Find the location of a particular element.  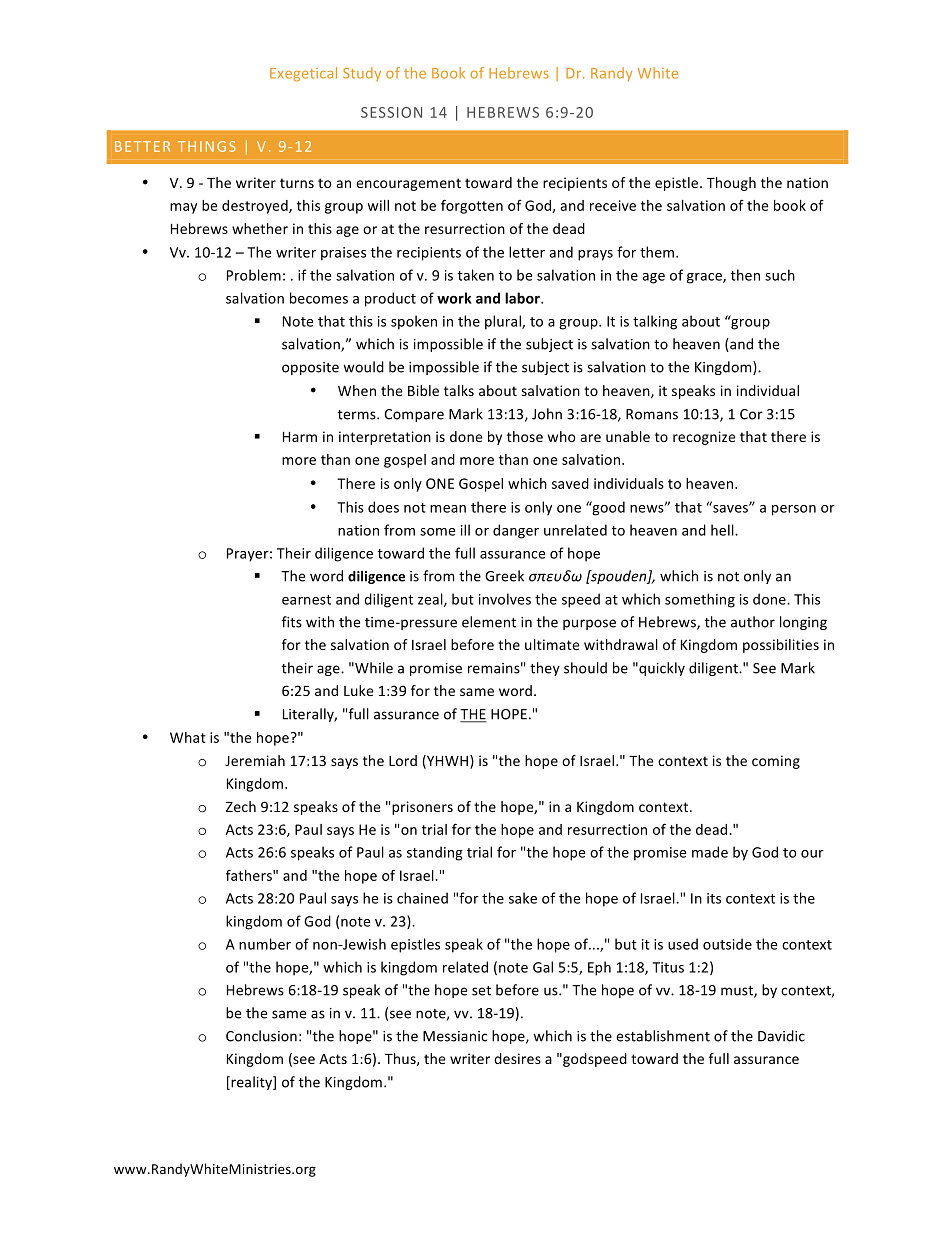

Cor is located at coordinates (751, 414).
